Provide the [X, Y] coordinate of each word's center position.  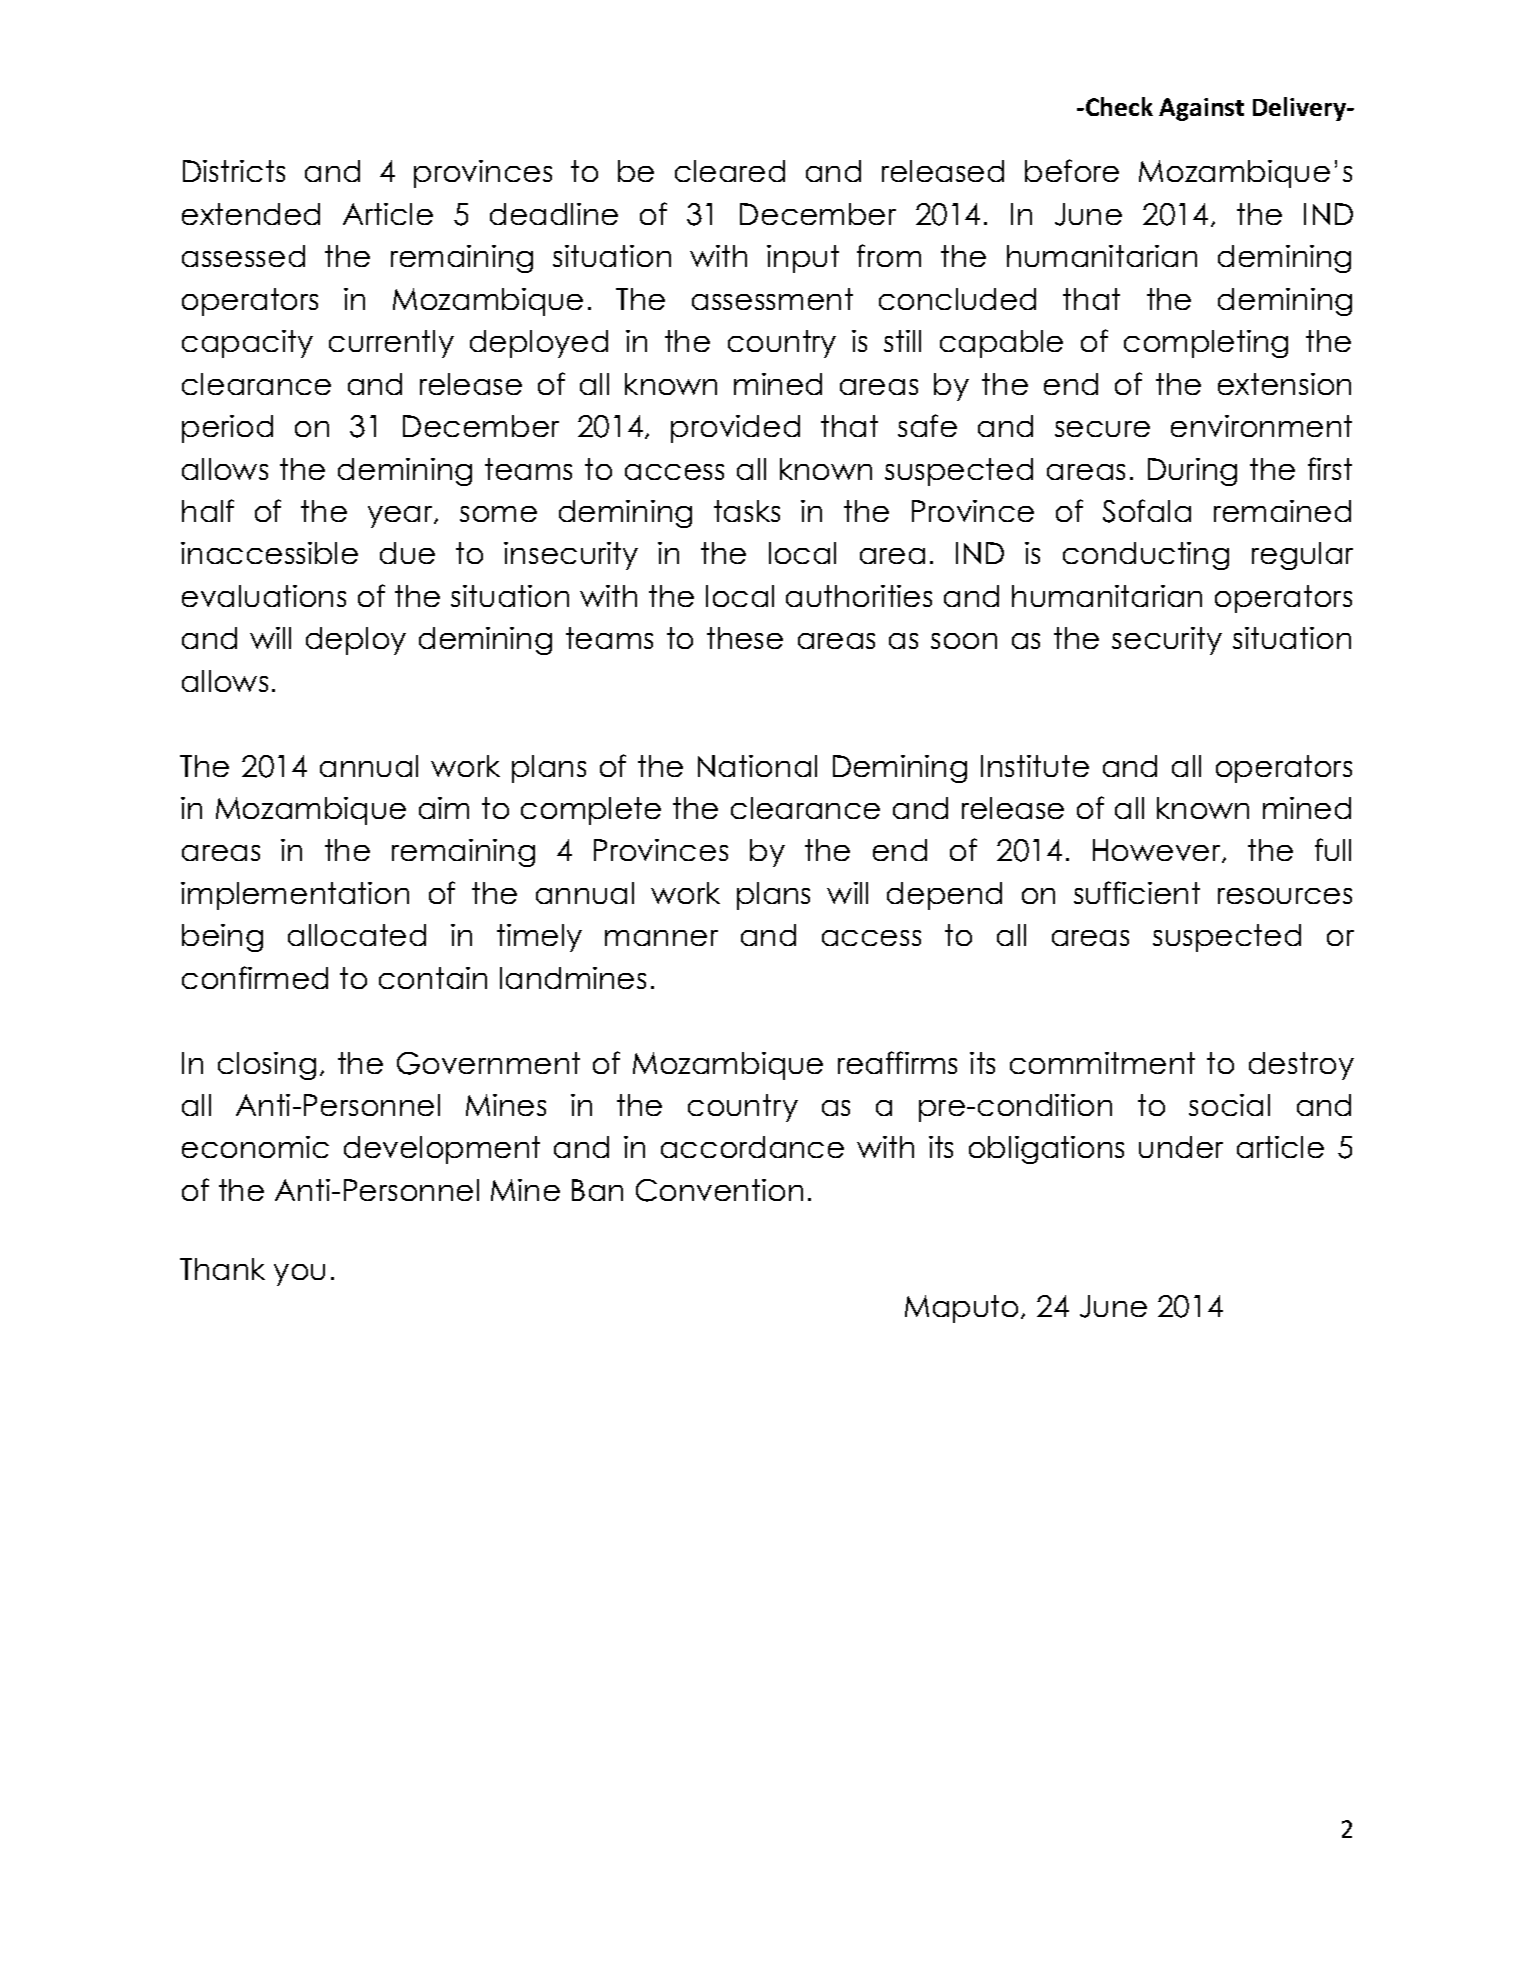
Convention [719, 1190]
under [1181, 1147]
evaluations [264, 596]
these [745, 638]
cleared [730, 171]
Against [1201, 109]
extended [251, 214]
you [299, 1275]
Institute [1035, 766]
